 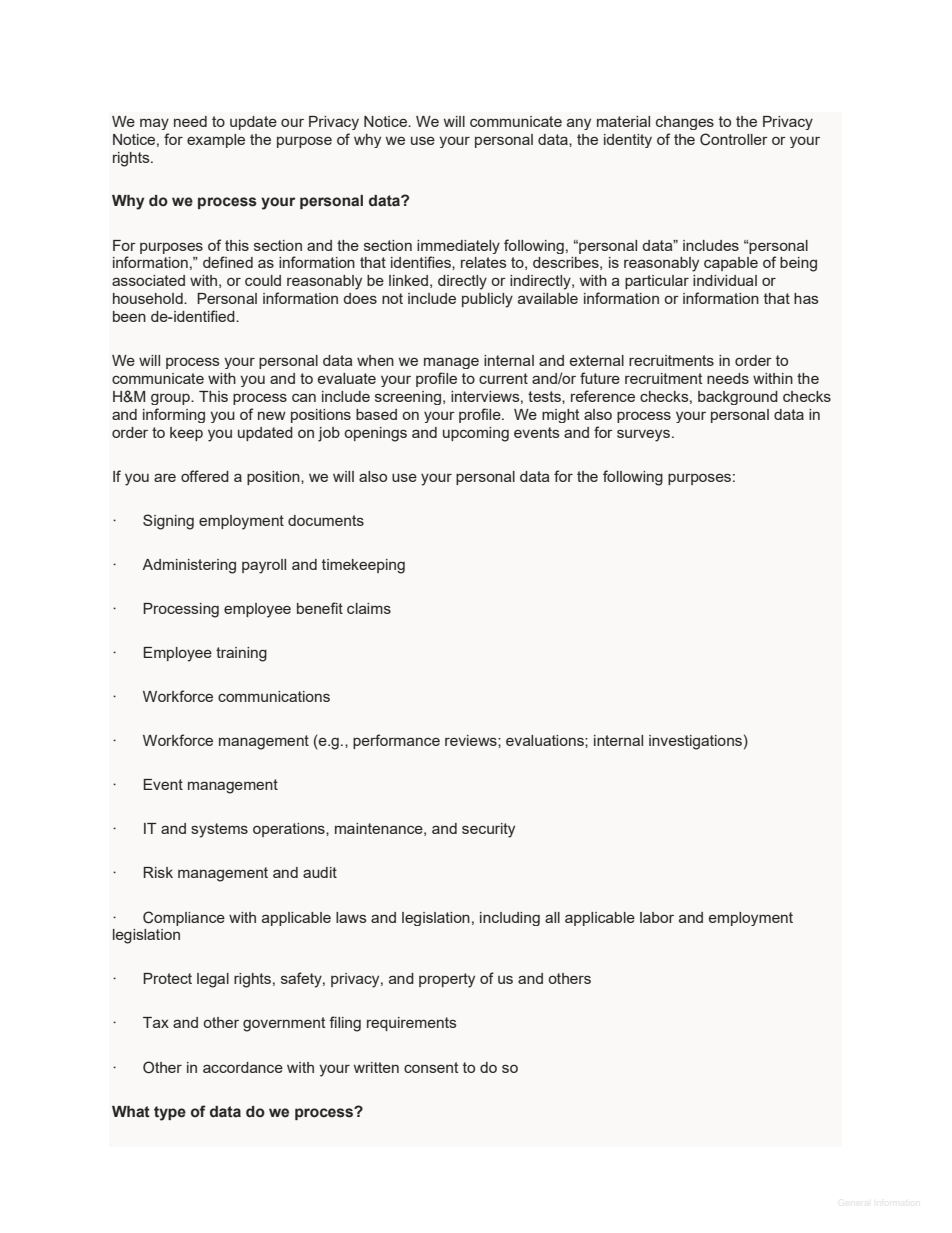 What do you see at coordinates (579, 124) in the image?
I see `any` at bounding box center [579, 124].
